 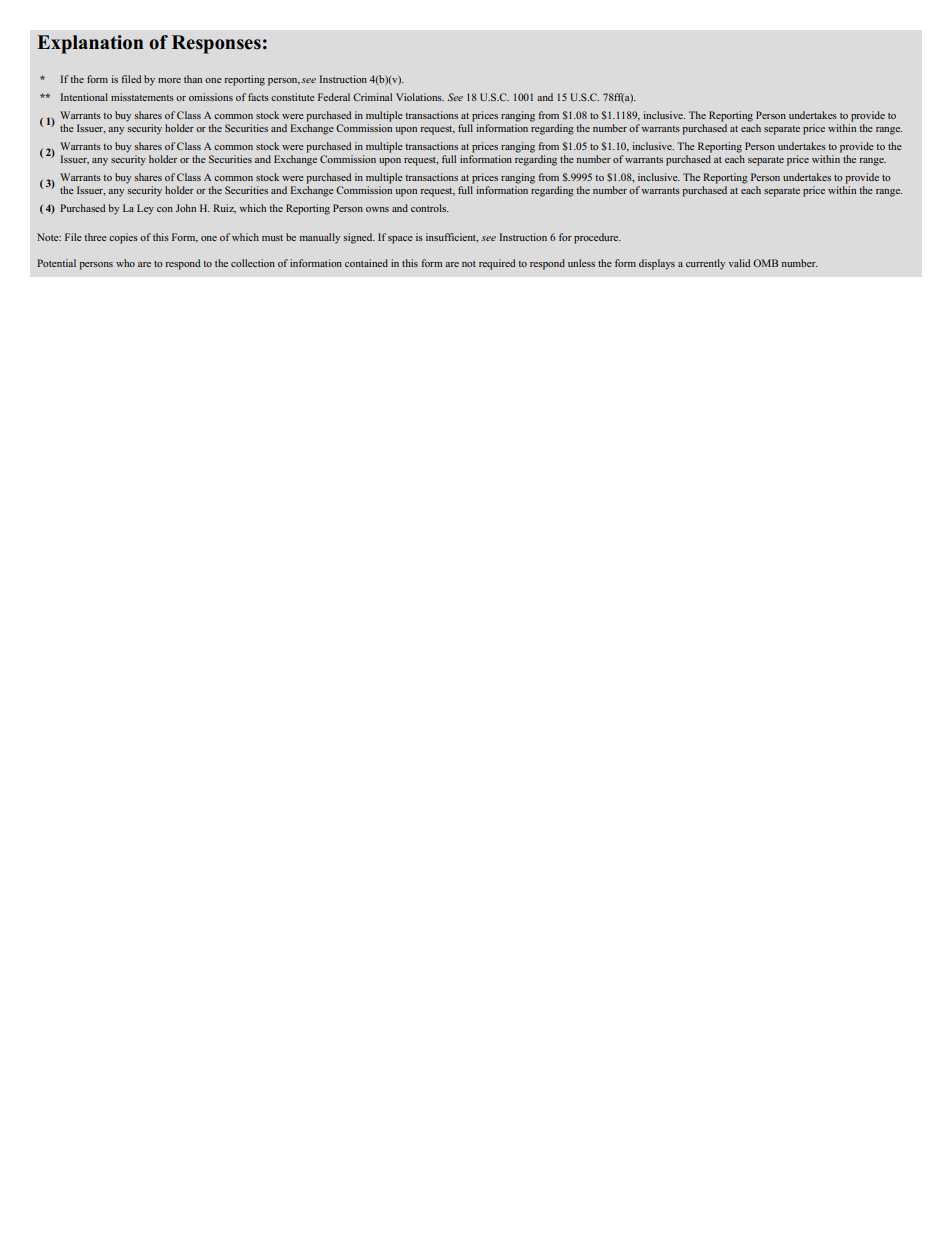 I want to click on Federal, so click(x=334, y=97).
